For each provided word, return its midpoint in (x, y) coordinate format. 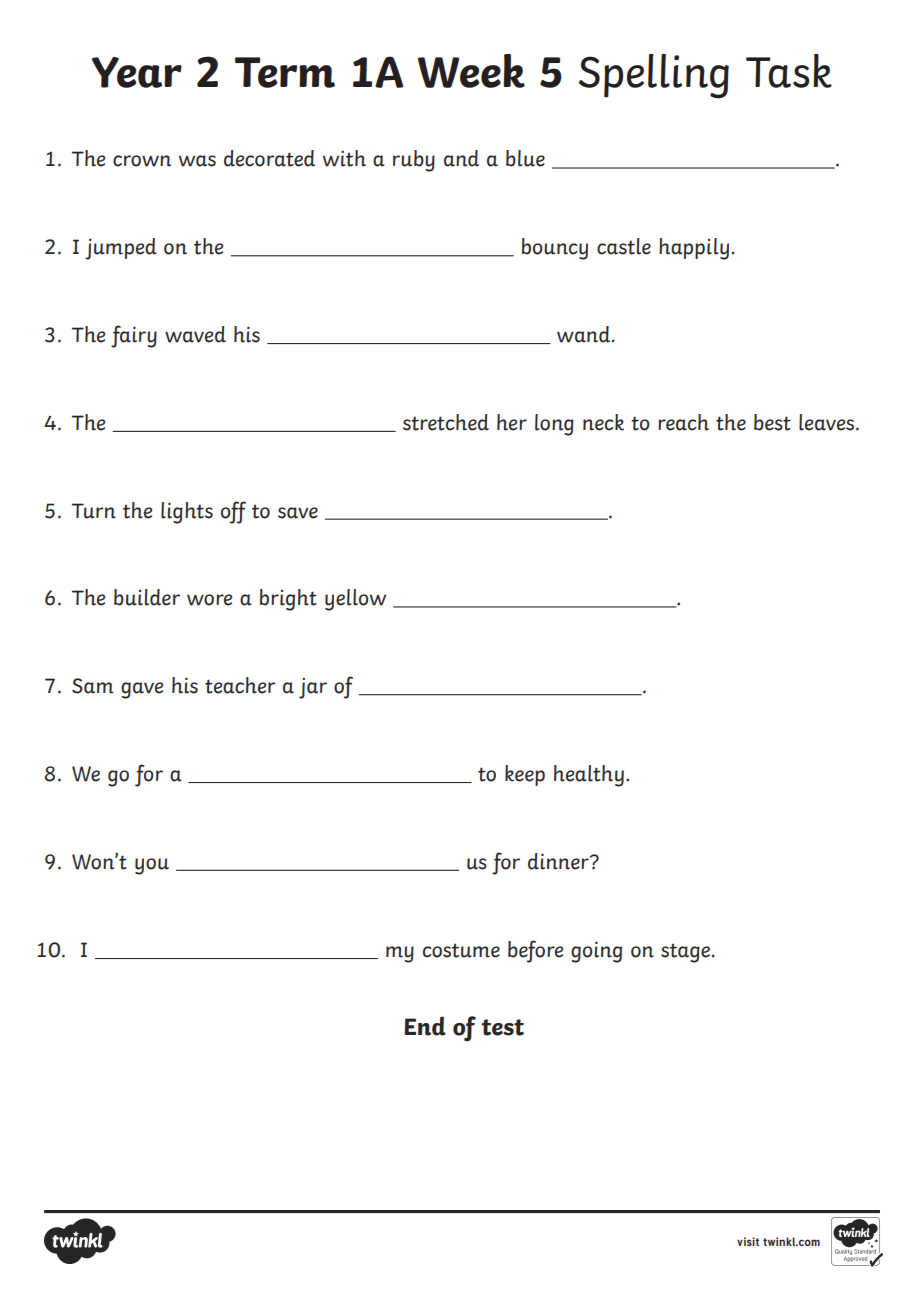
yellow (355, 600)
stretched (446, 422)
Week (471, 71)
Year (137, 72)
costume (461, 950)
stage (685, 953)
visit (748, 1241)
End (425, 1026)
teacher (240, 685)
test (503, 1027)
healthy (589, 776)
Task (789, 71)
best (772, 422)
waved (195, 334)
